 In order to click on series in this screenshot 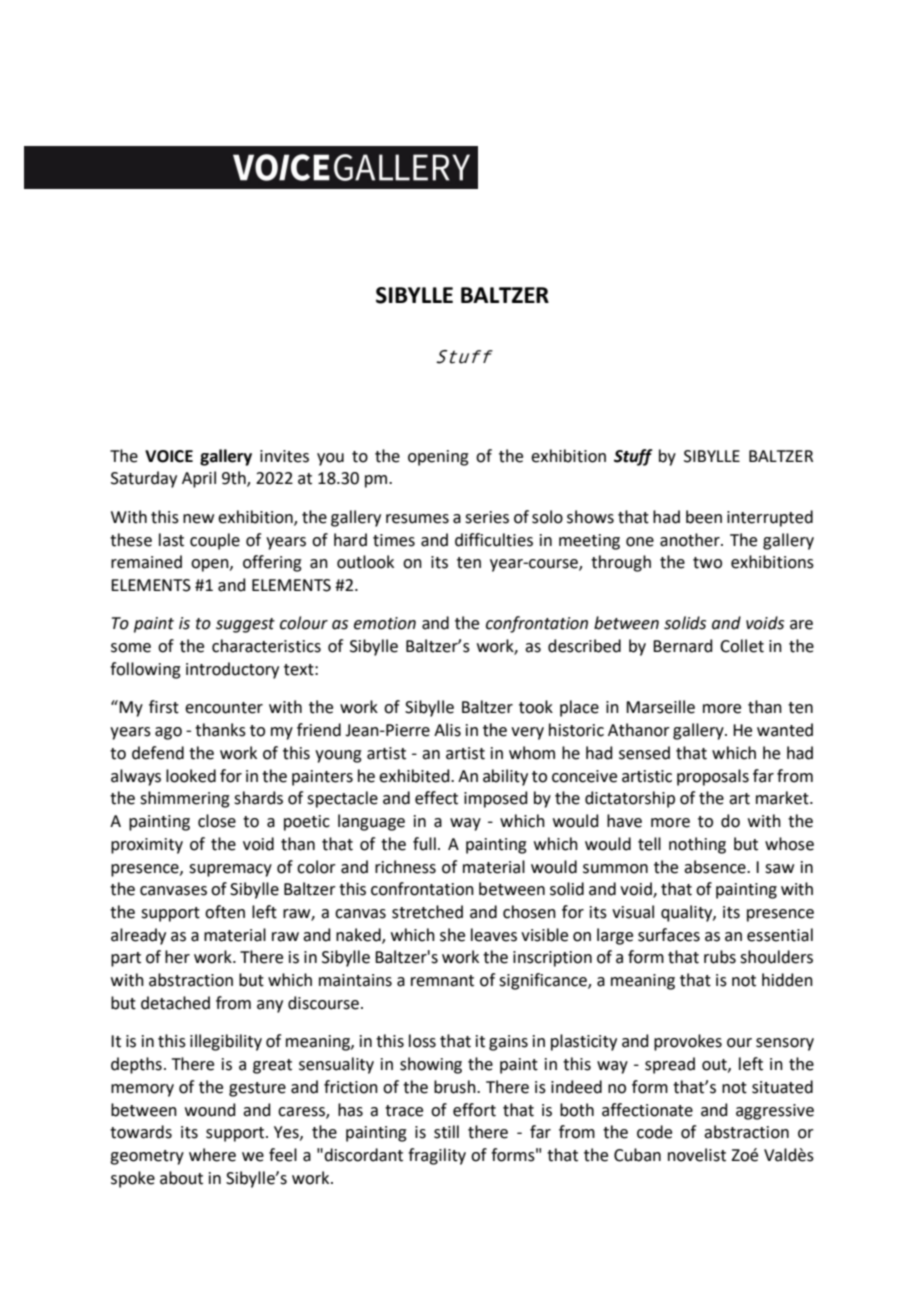, I will do `click(487, 517)`.
